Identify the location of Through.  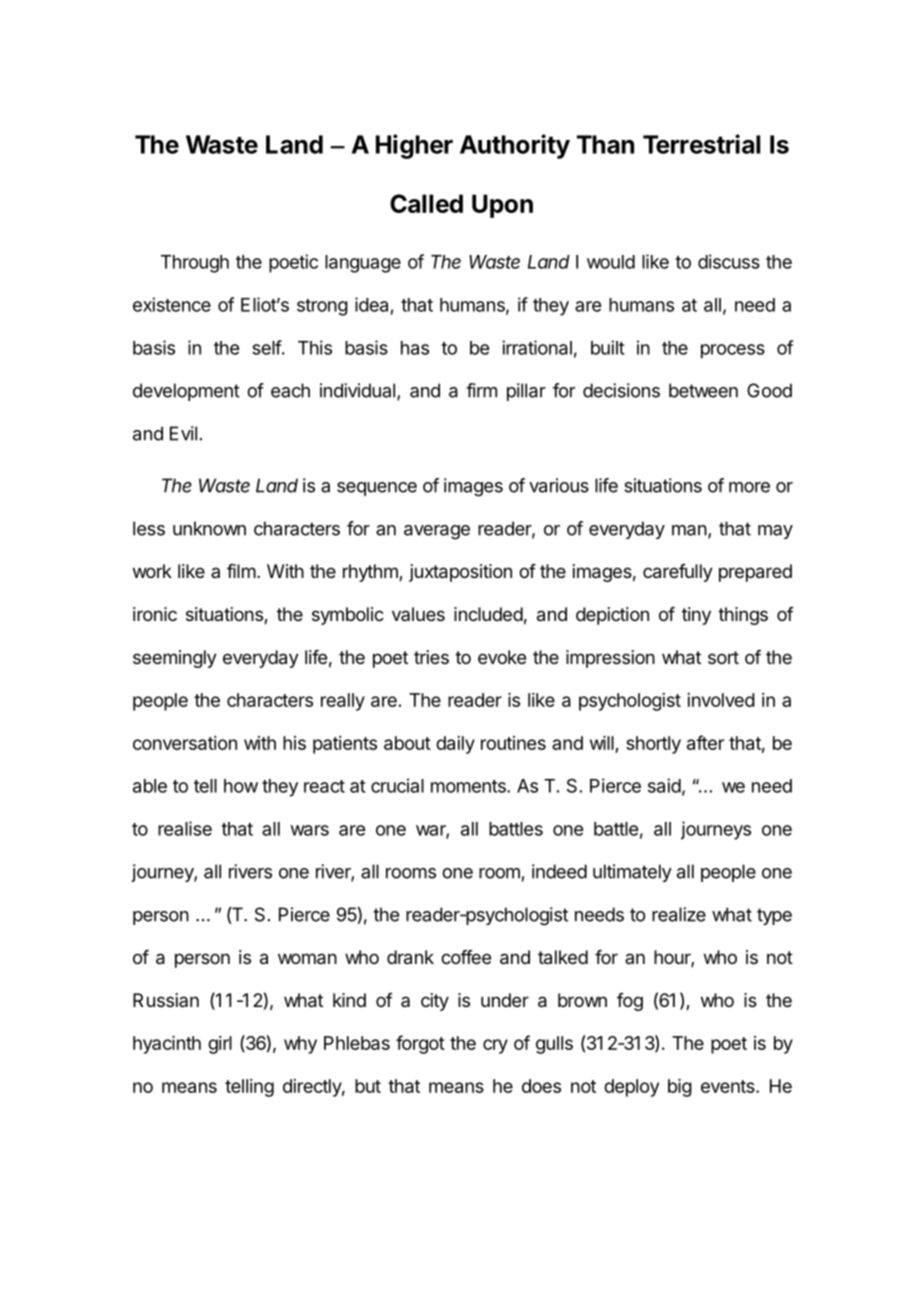
(195, 264).
